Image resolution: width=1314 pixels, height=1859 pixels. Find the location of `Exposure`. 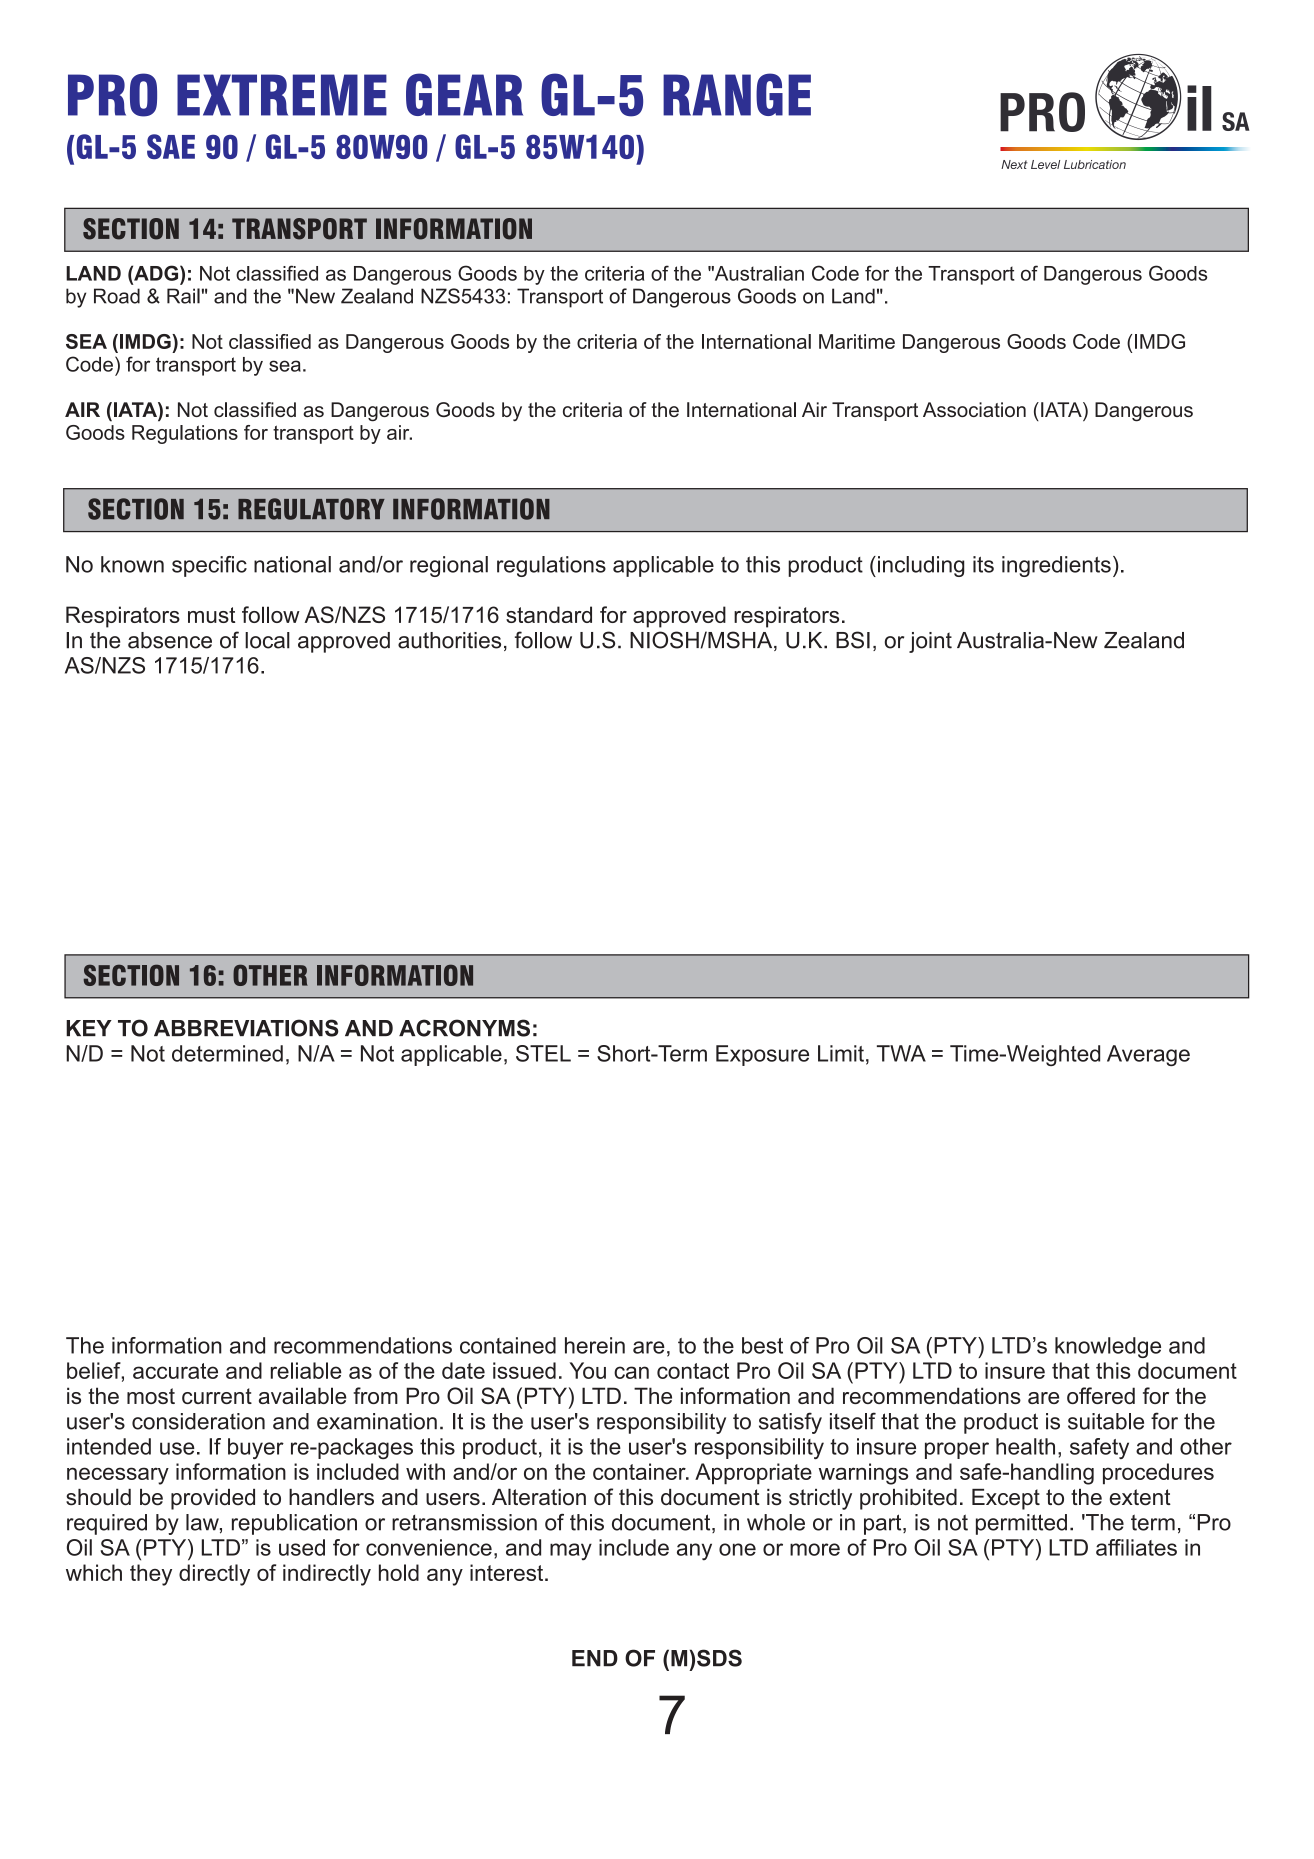

Exposure is located at coordinates (762, 1055).
